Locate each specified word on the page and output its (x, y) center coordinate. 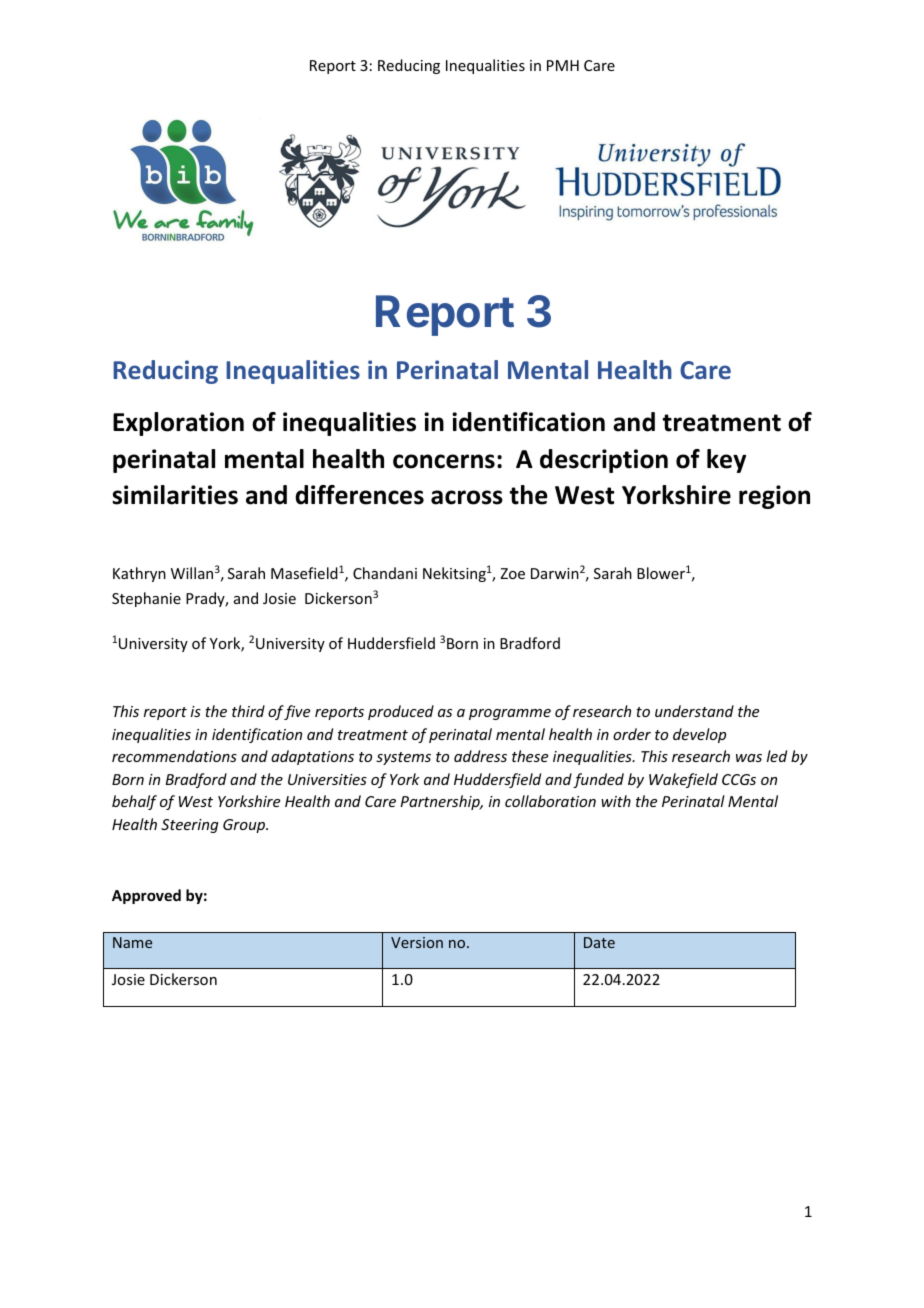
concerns (444, 461)
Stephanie (146, 599)
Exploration (178, 424)
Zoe (512, 573)
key (726, 461)
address (480, 756)
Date (599, 942)
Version (417, 942)
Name (132, 942)
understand (694, 711)
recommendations (174, 756)
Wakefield (683, 780)
